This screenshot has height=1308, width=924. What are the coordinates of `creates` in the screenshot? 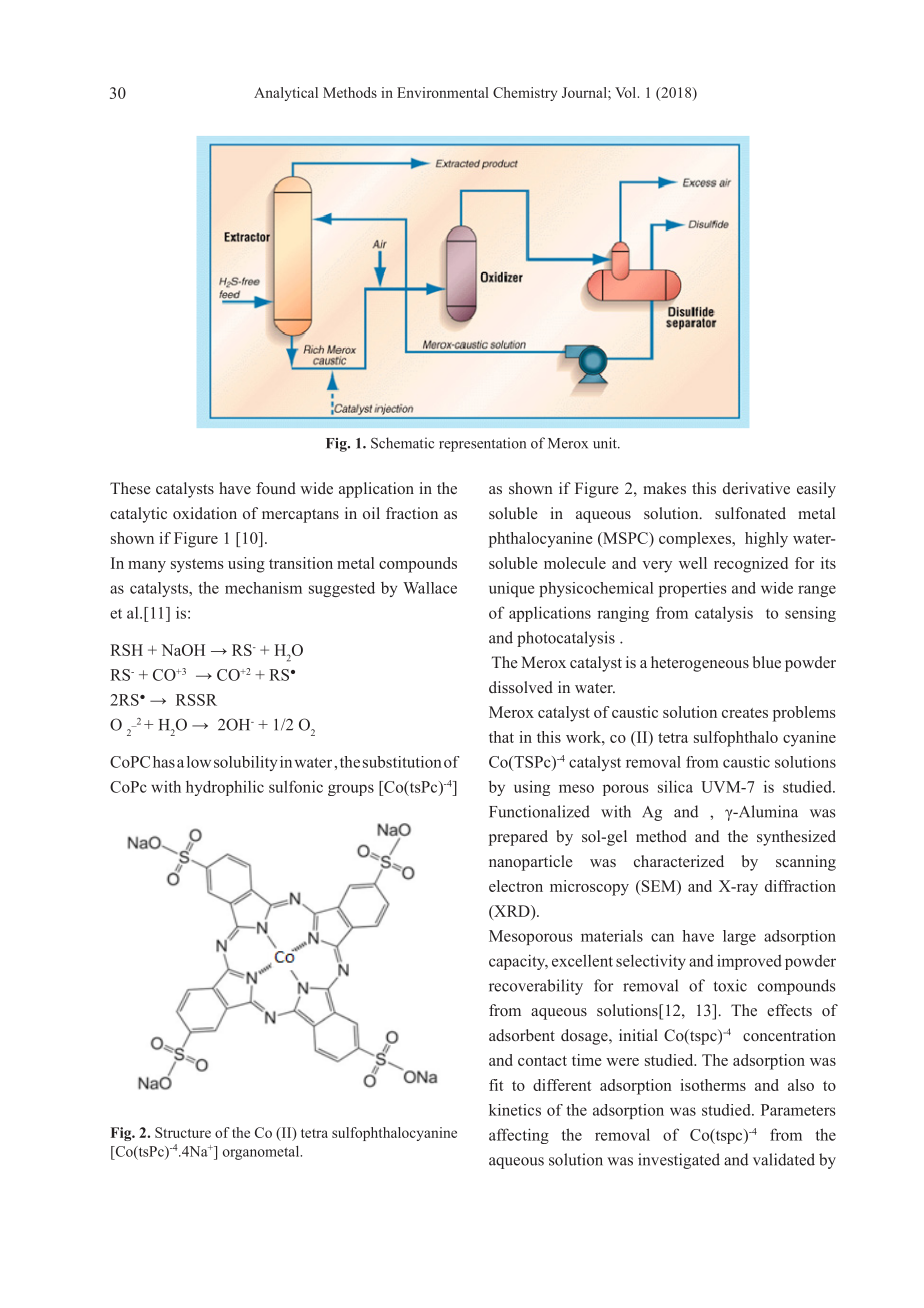 It's located at (745, 713).
